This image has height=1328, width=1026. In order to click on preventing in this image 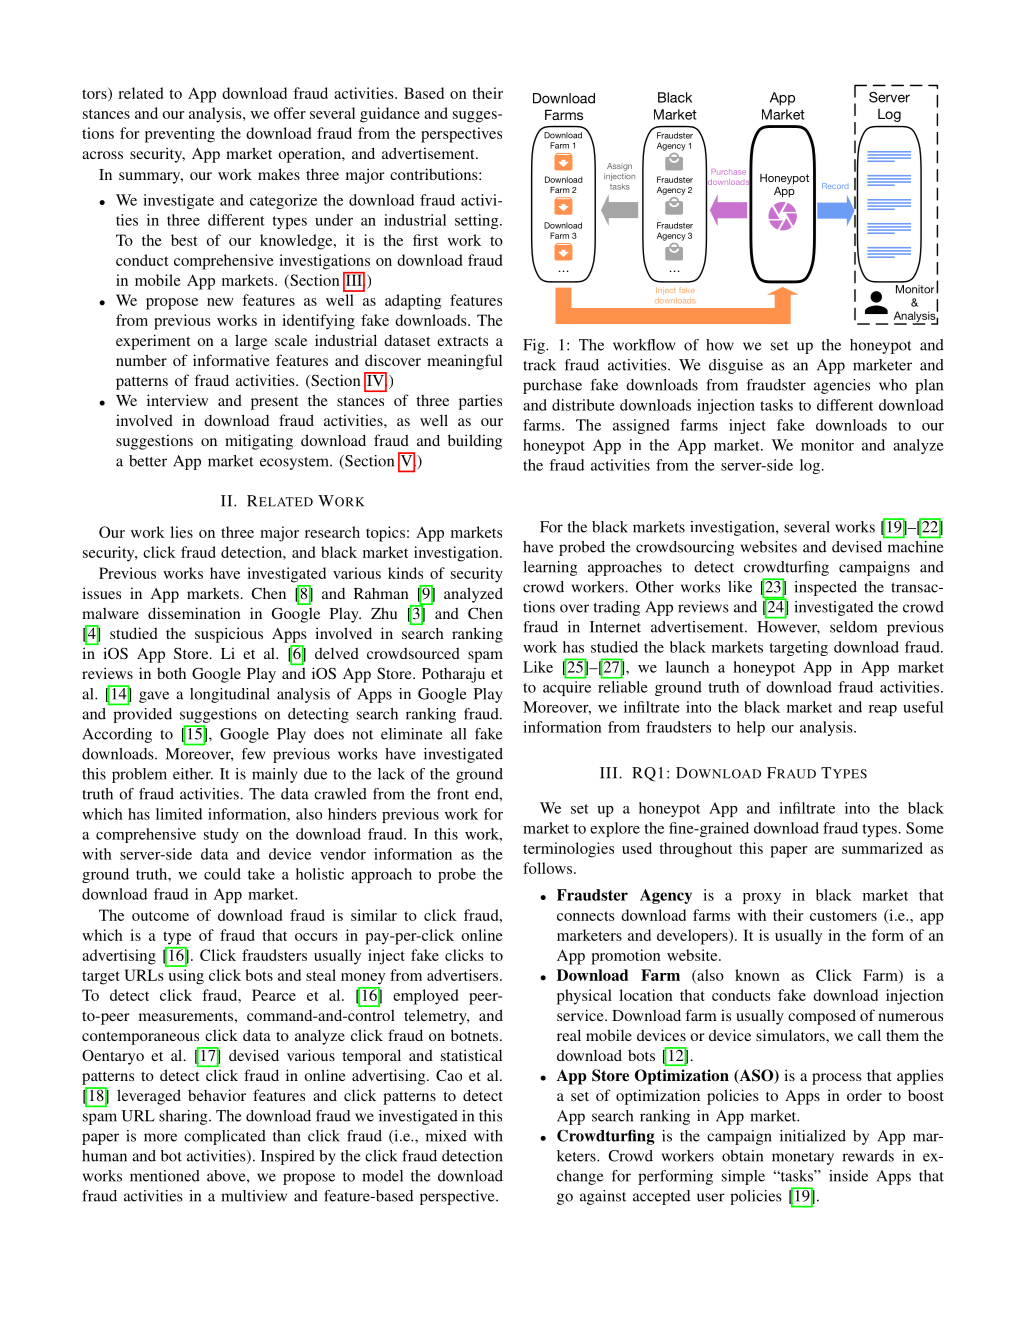, I will do `click(180, 135)`.
